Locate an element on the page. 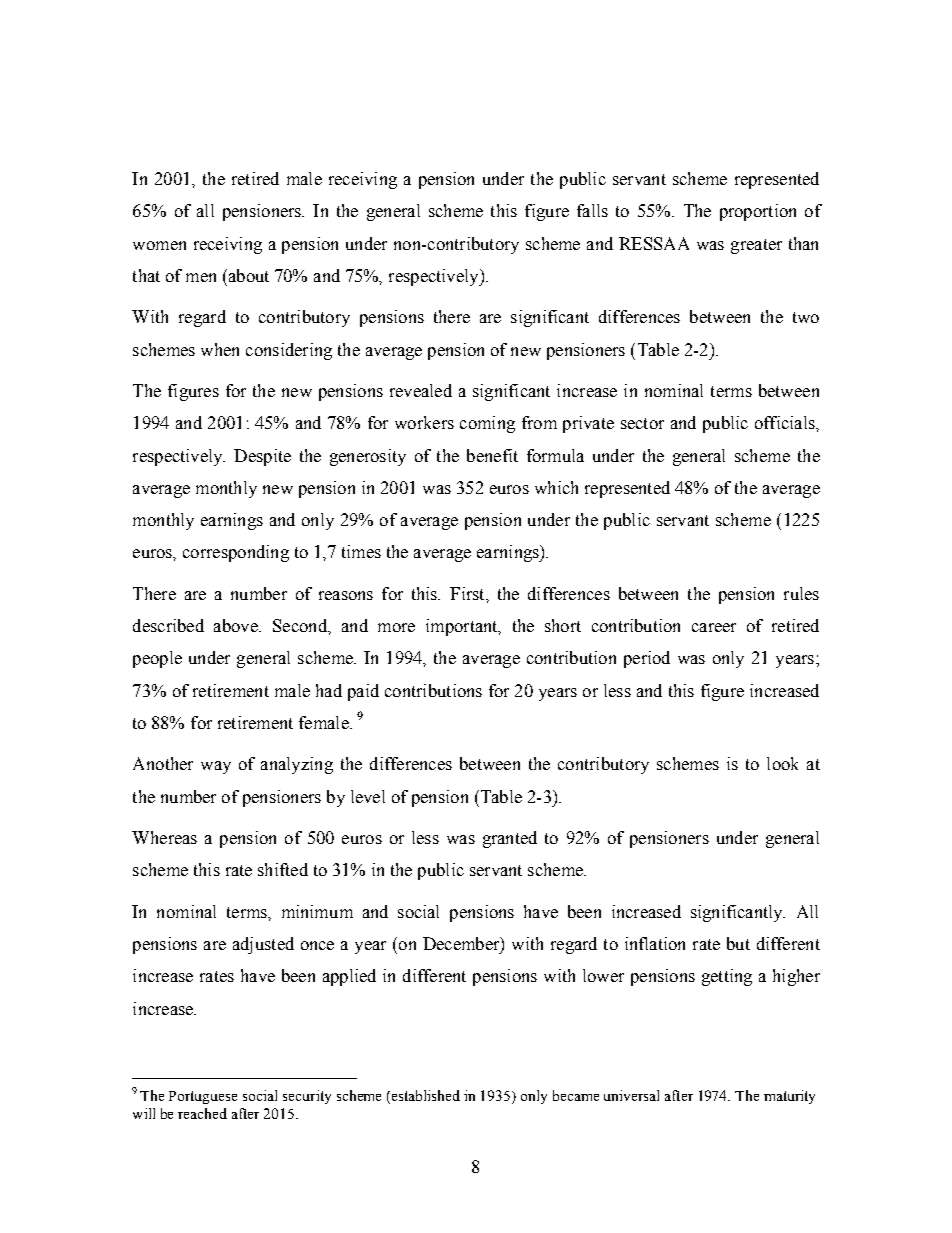  maturity is located at coordinates (789, 1097).
